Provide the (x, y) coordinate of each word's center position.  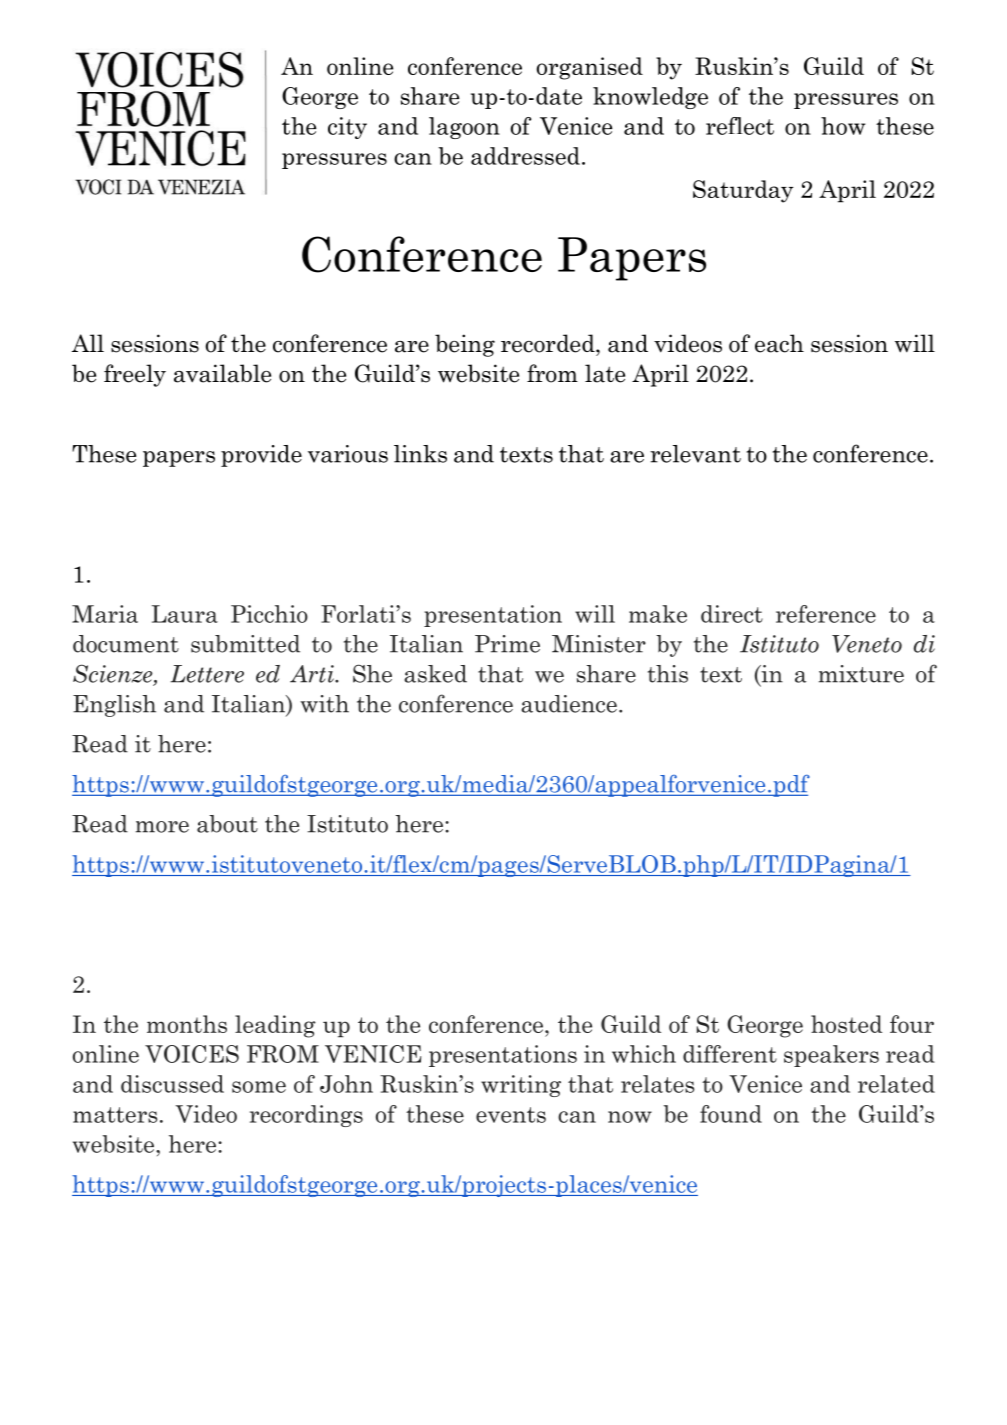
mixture (861, 674)
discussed (172, 1084)
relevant (695, 454)
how (843, 126)
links (420, 454)
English (114, 706)
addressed (525, 156)
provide (261, 456)
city (347, 128)
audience (569, 704)
